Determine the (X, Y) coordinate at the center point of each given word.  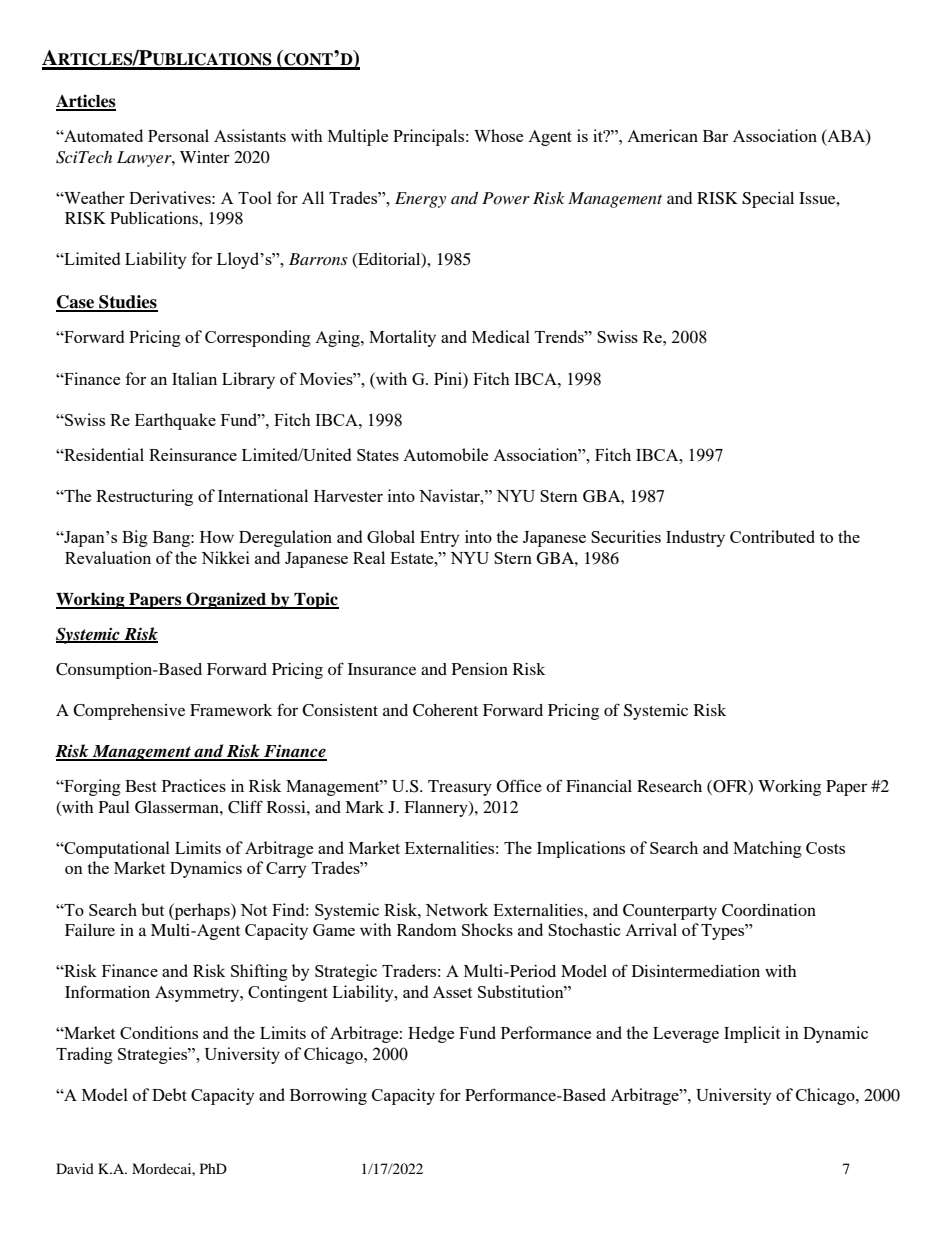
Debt (169, 1094)
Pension (480, 669)
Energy (420, 200)
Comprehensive (129, 712)
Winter (205, 157)
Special (768, 200)
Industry (695, 538)
